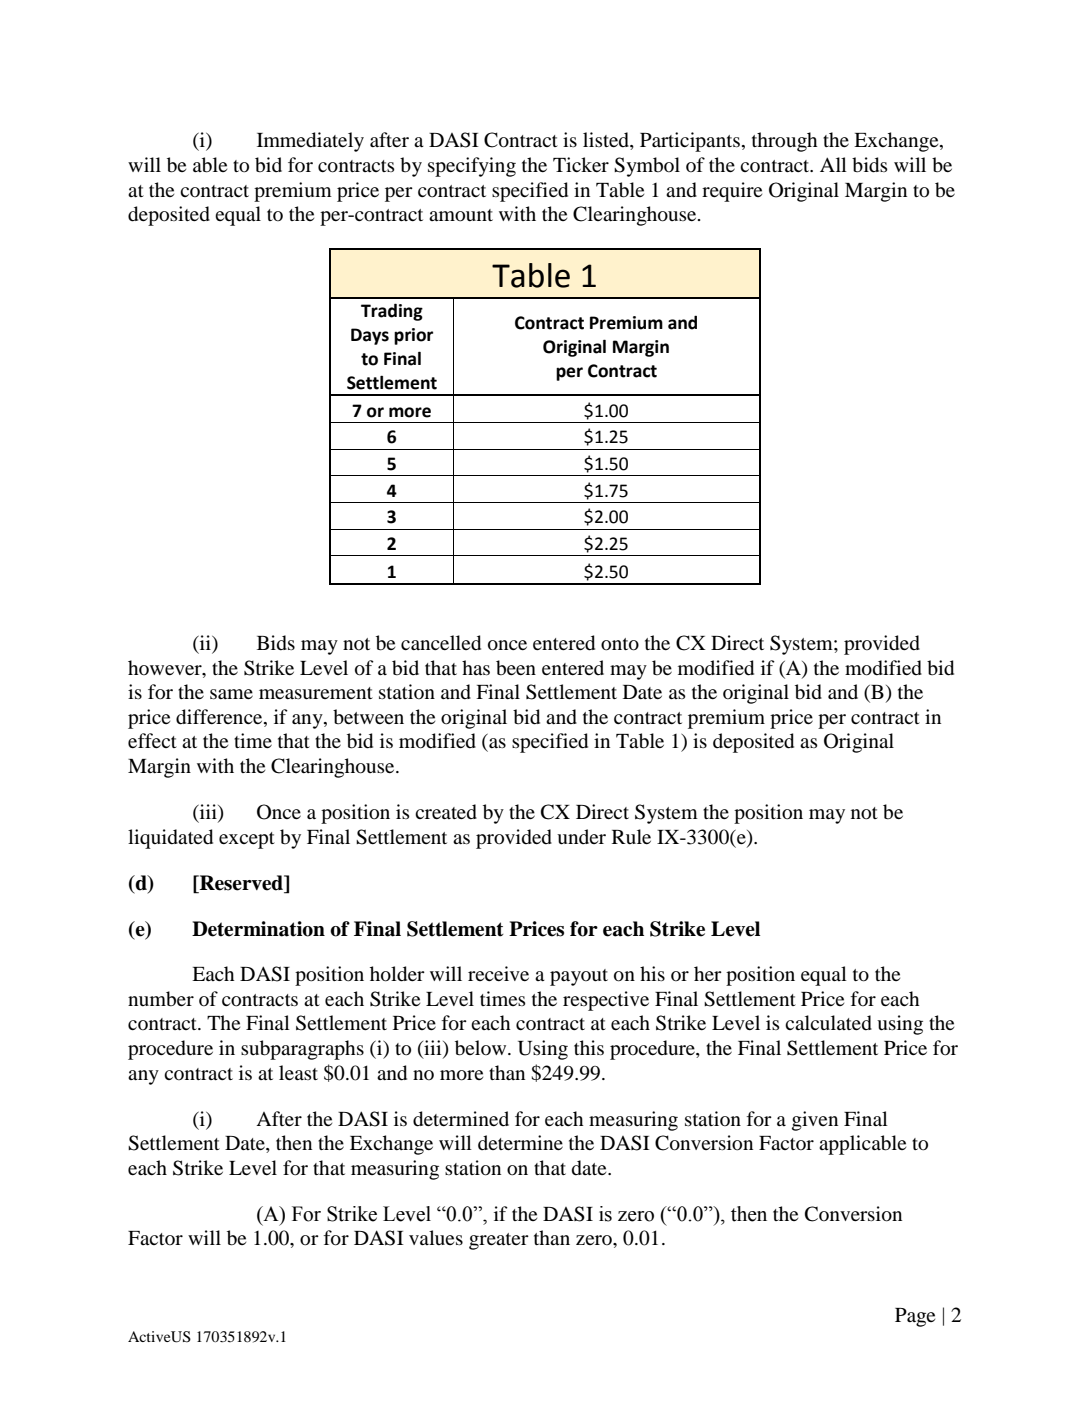  Describe the element at coordinates (581, 164) in the page. I see `Ticker` at that location.
